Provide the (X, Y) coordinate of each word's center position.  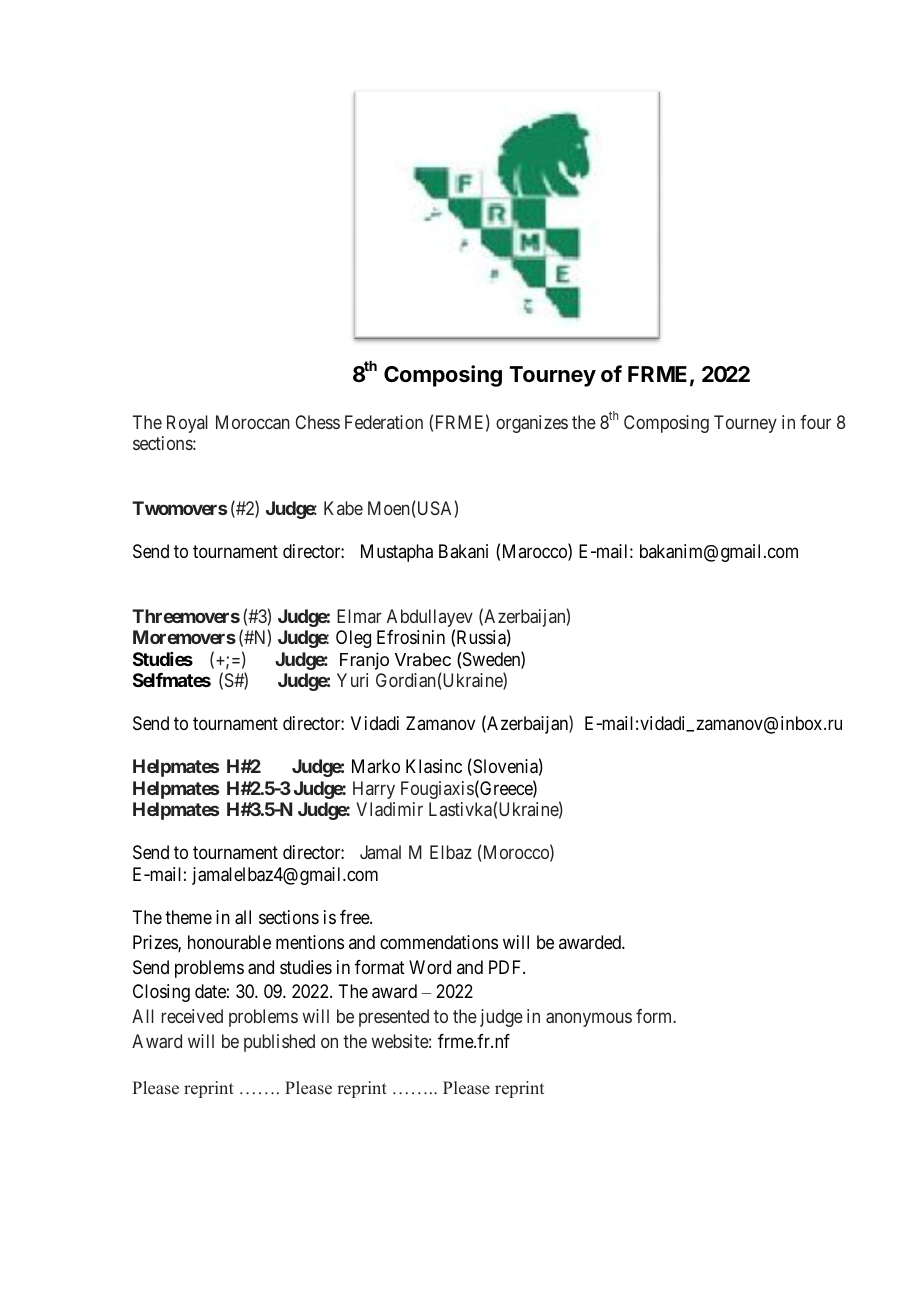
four (815, 422)
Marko (376, 766)
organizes (532, 424)
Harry (374, 790)
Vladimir (389, 809)
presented (394, 1018)
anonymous (589, 1019)
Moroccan (253, 422)
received (192, 1016)
